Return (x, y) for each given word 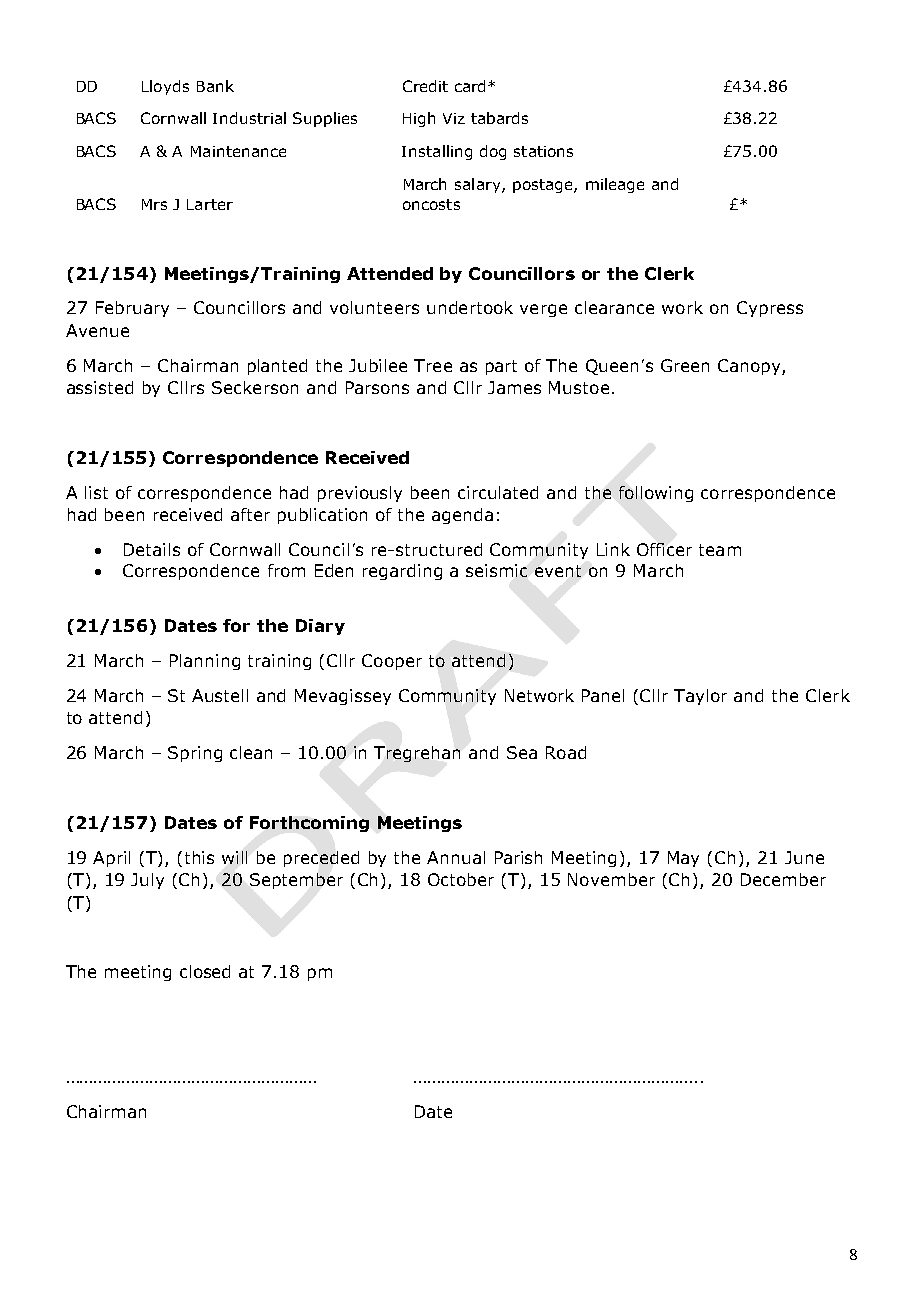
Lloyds (165, 87)
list (96, 492)
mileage (615, 185)
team (720, 550)
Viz (454, 118)
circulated (498, 492)
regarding (402, 572)
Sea (522, 752)
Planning (205, 662)
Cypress (770, 309)
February (132, 309)
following (656, 494)
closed (205, 971)
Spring (195, 754)
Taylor (700, 697)
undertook (470, 307)
